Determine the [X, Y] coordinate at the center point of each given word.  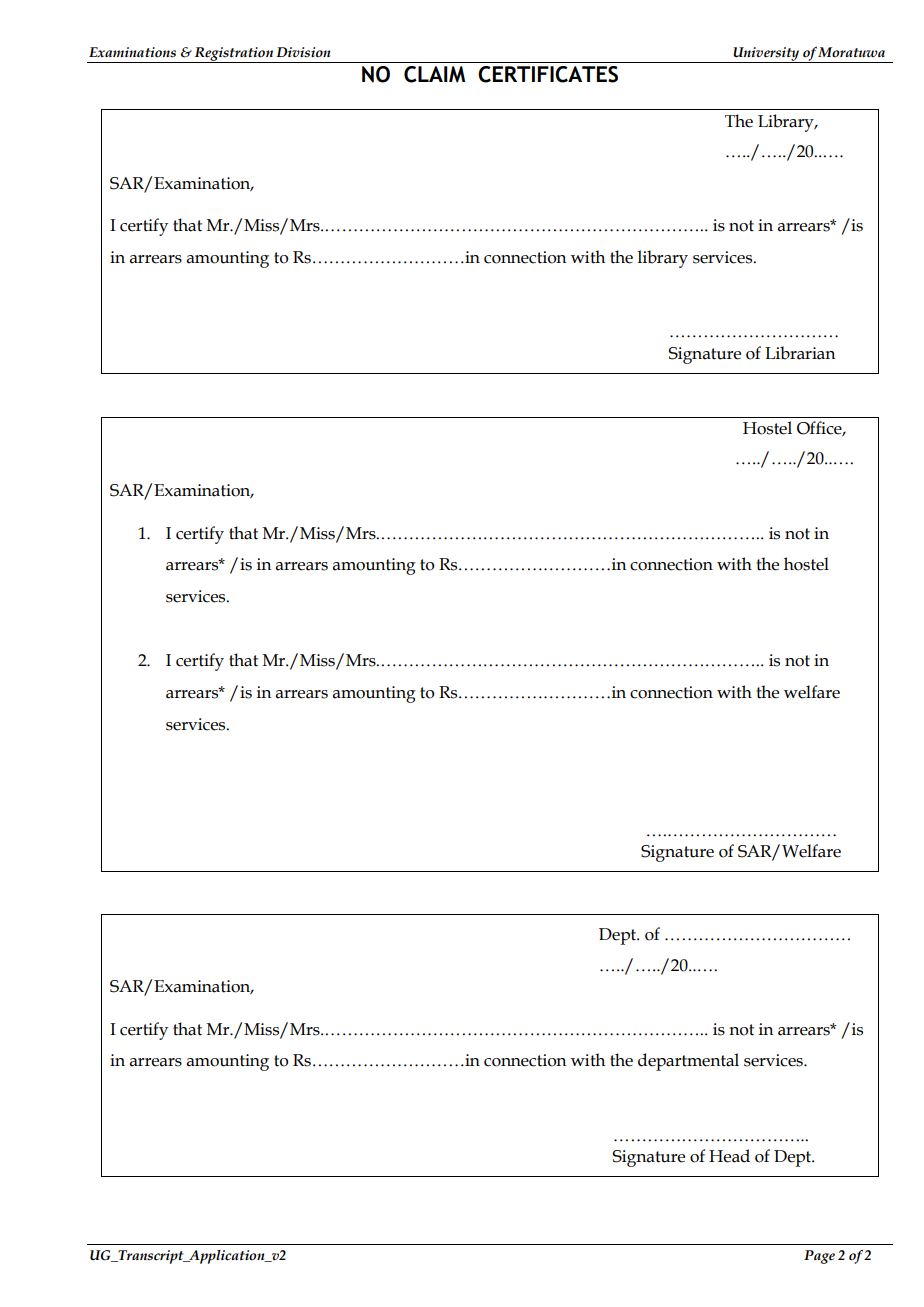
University [766, 55]
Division [303, 52]
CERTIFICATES [548, 74]
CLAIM [434, 74]
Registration [233, 55]
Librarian [800, 353]
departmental [688, 1062]
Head [729, 1156]
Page [819, 1257]
